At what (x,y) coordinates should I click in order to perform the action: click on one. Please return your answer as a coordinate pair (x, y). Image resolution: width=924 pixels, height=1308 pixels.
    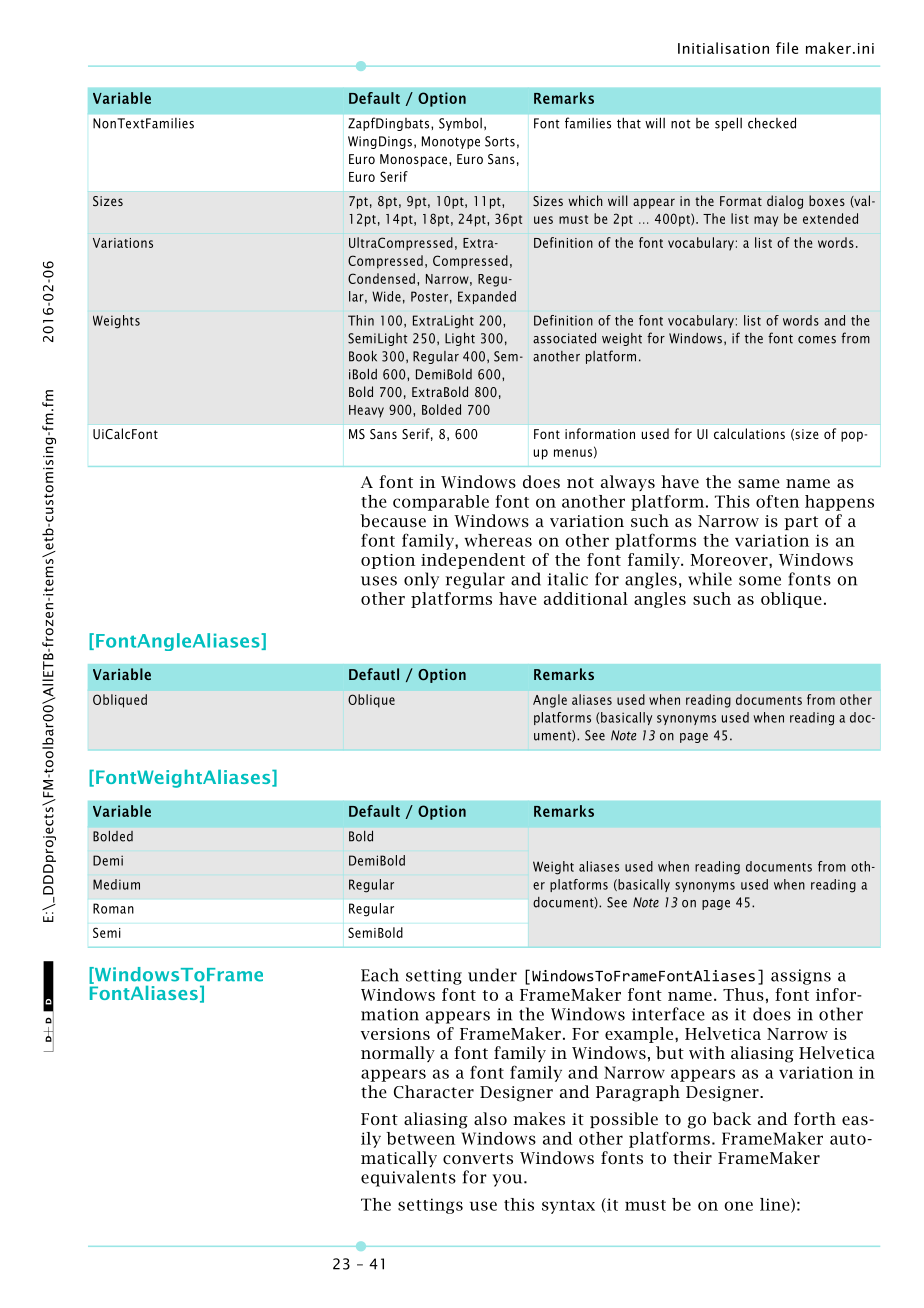
    Looking at the image, I should click on (738, 1206).
